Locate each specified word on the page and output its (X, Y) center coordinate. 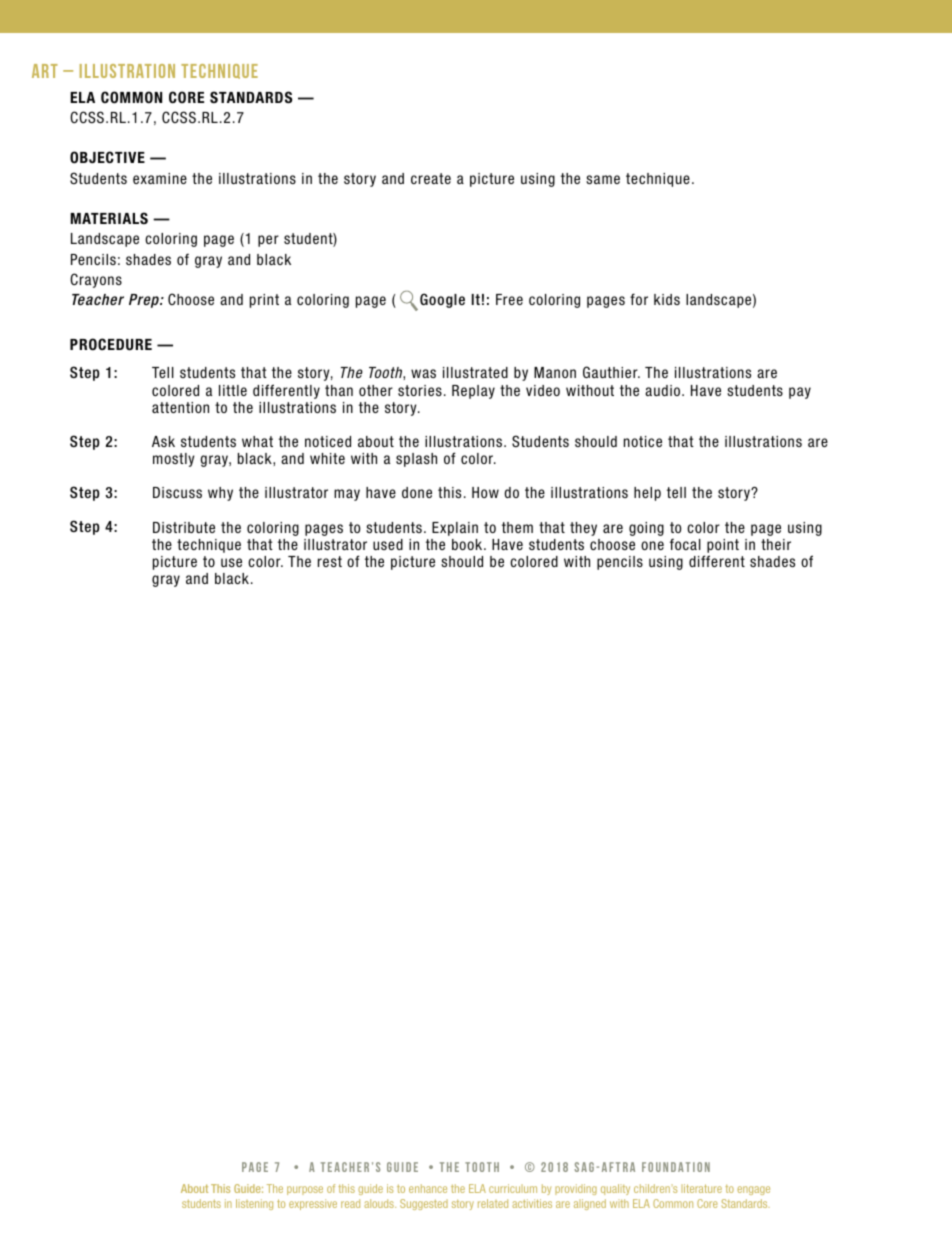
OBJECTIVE (107, 157)
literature (701, 1188)
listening (254, 1204)
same (603, 179)
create (431, 178)
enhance (428, 1188)
